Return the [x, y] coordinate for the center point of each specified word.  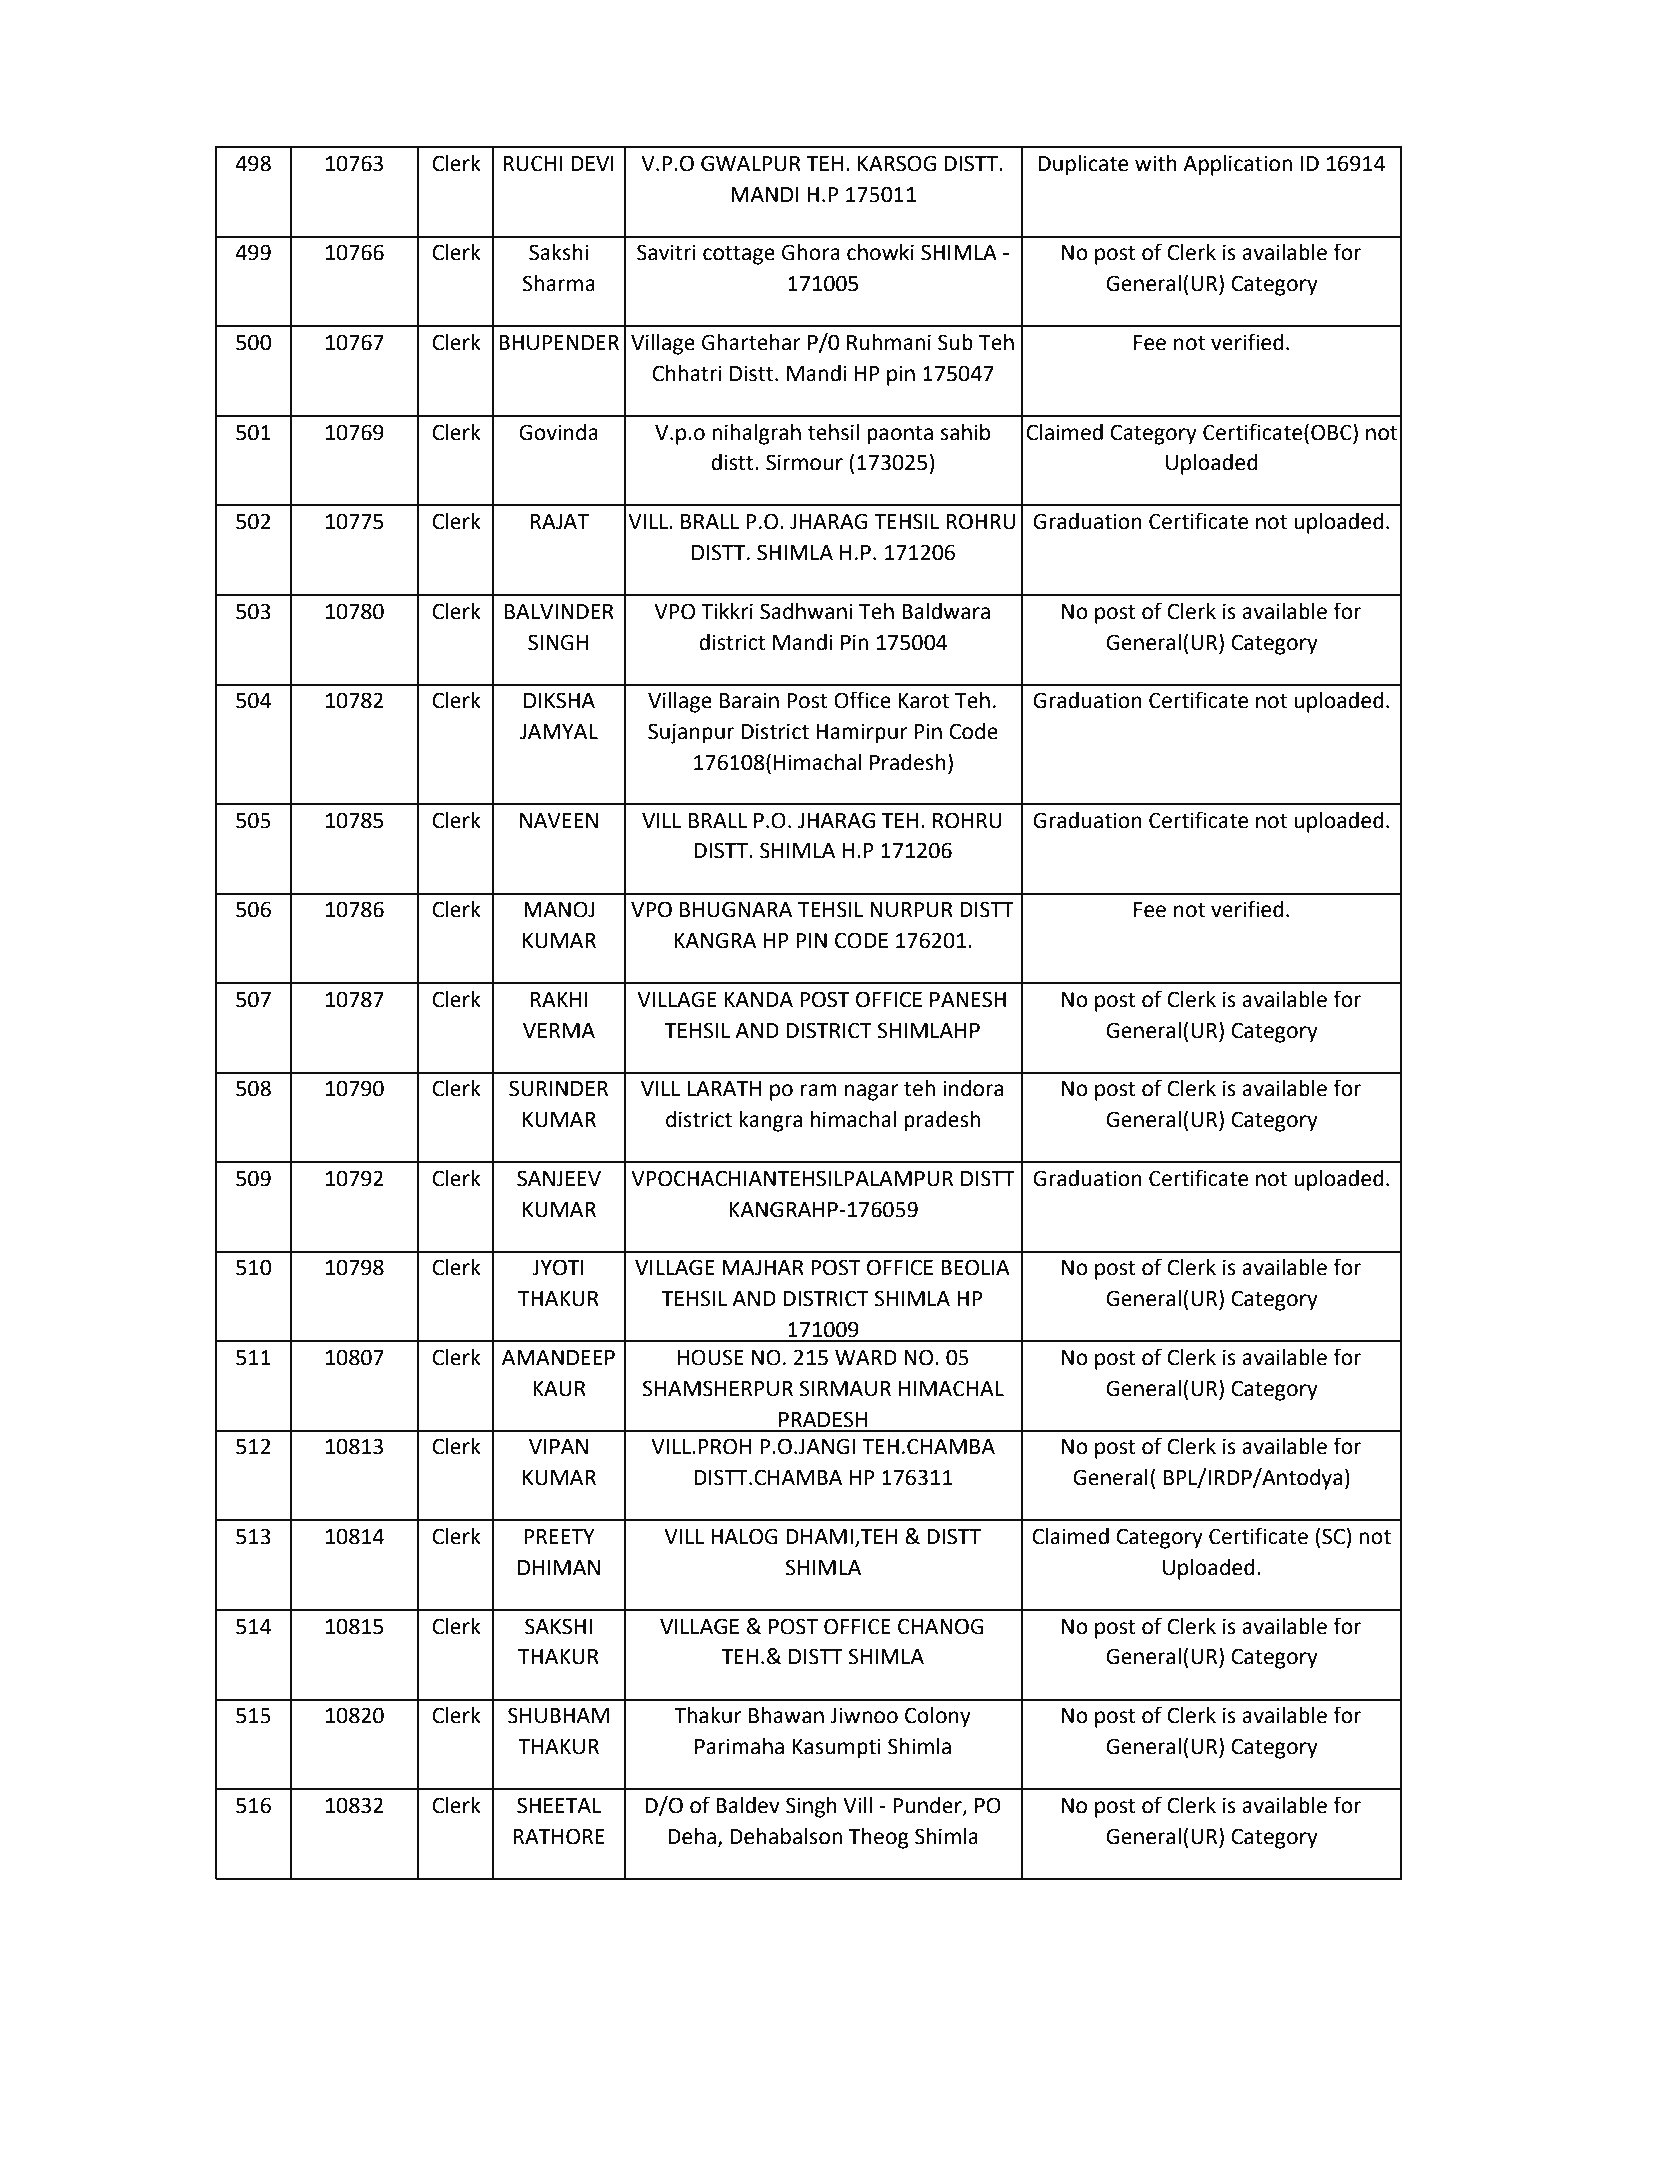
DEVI [592, 163]
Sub [955, 342]
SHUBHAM [558, 1715]
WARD [866, 1357]
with [1156, 163]
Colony [938, 1717]
